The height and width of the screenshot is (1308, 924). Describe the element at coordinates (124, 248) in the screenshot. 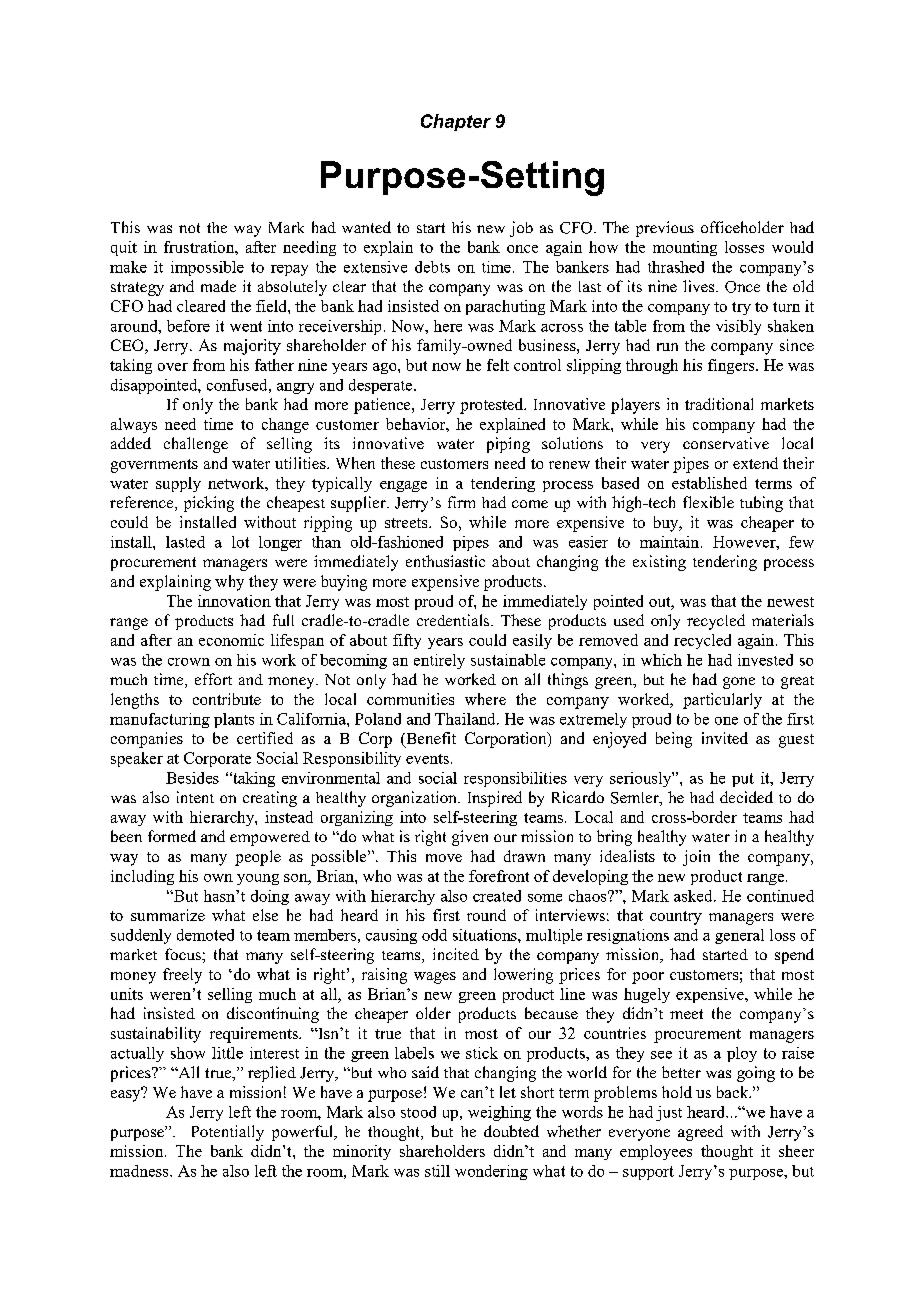

I see `quit` at that location.
